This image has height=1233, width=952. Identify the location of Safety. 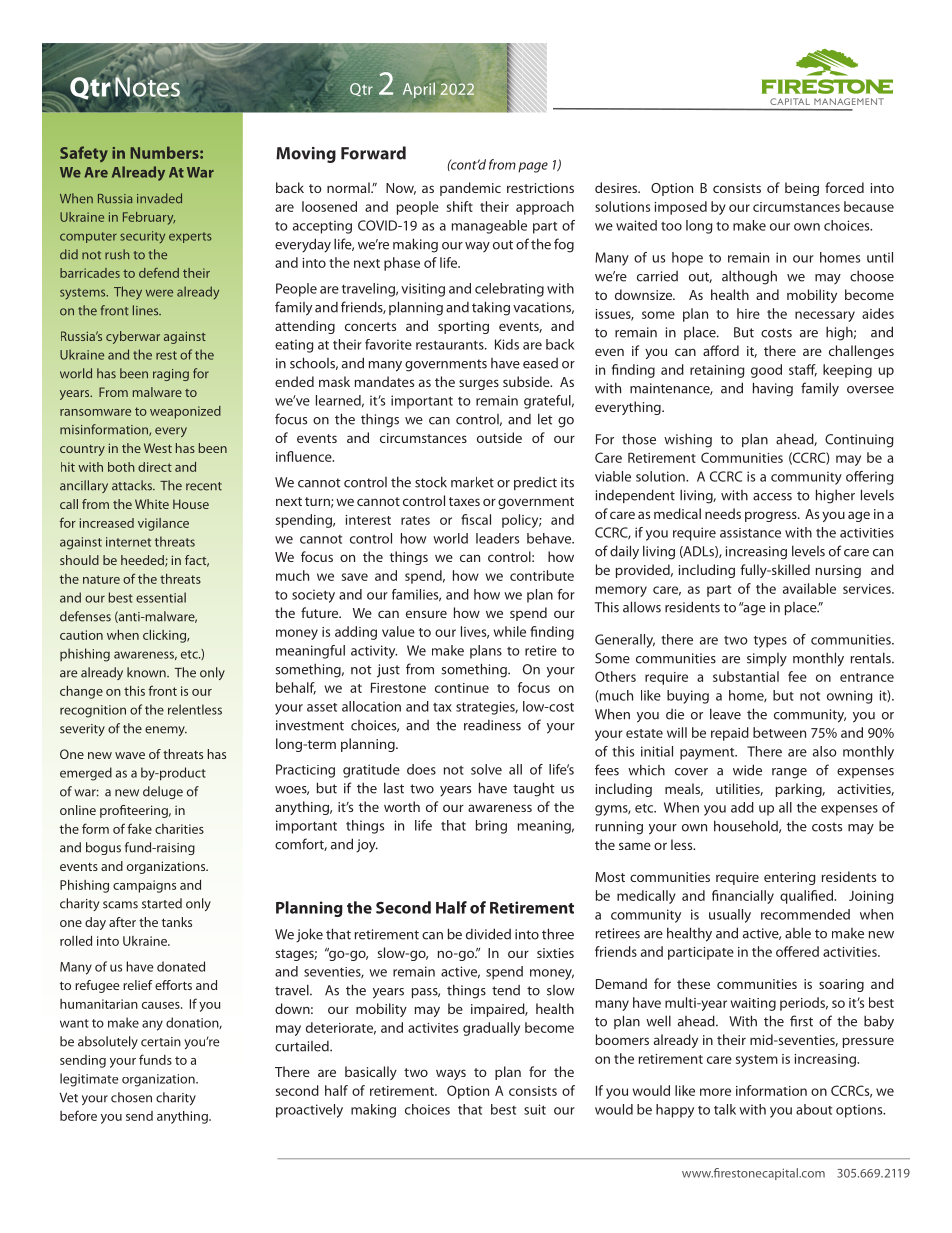
(84, 154).
